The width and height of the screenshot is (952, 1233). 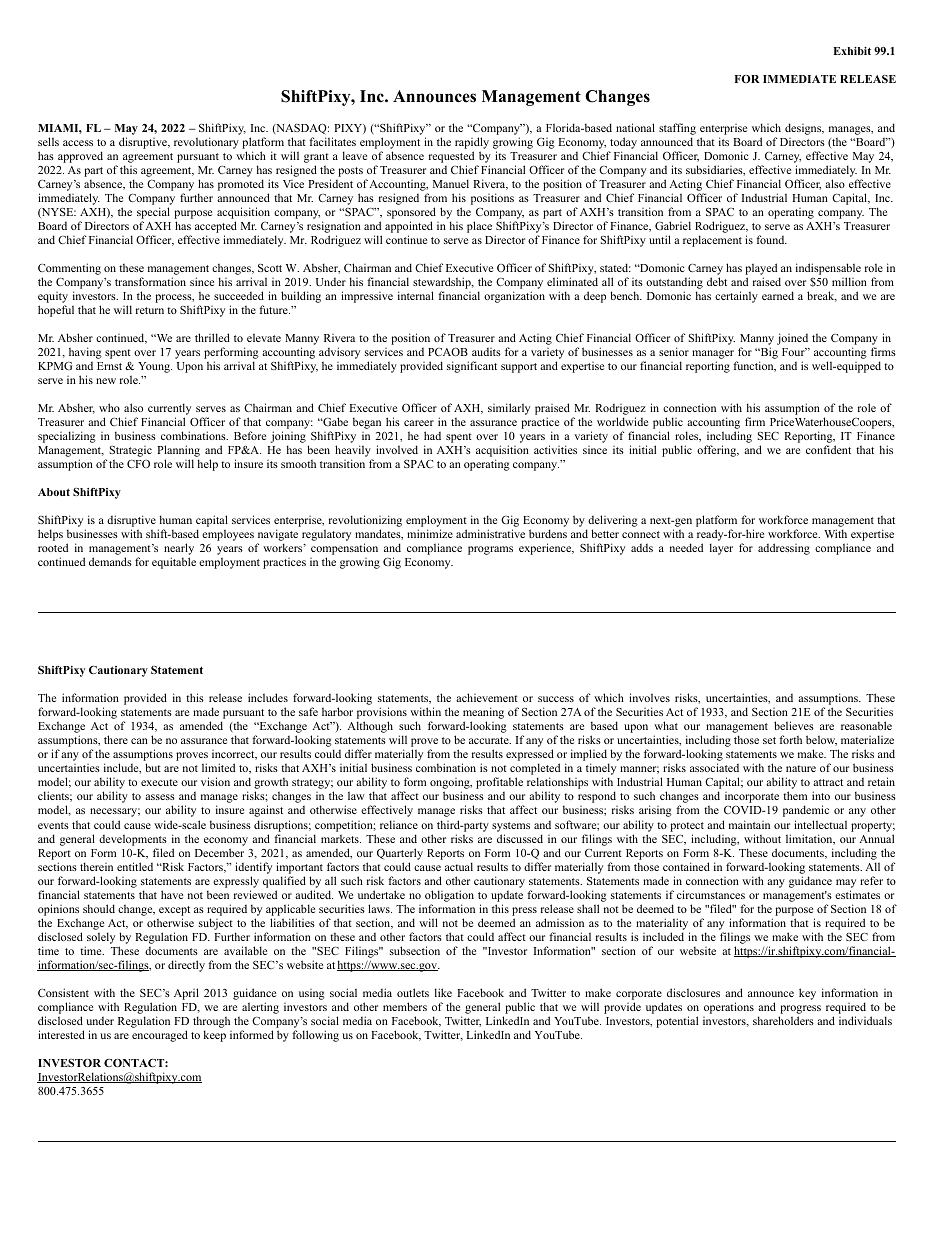 I want to click on designs, so click(x=804, y=129).
